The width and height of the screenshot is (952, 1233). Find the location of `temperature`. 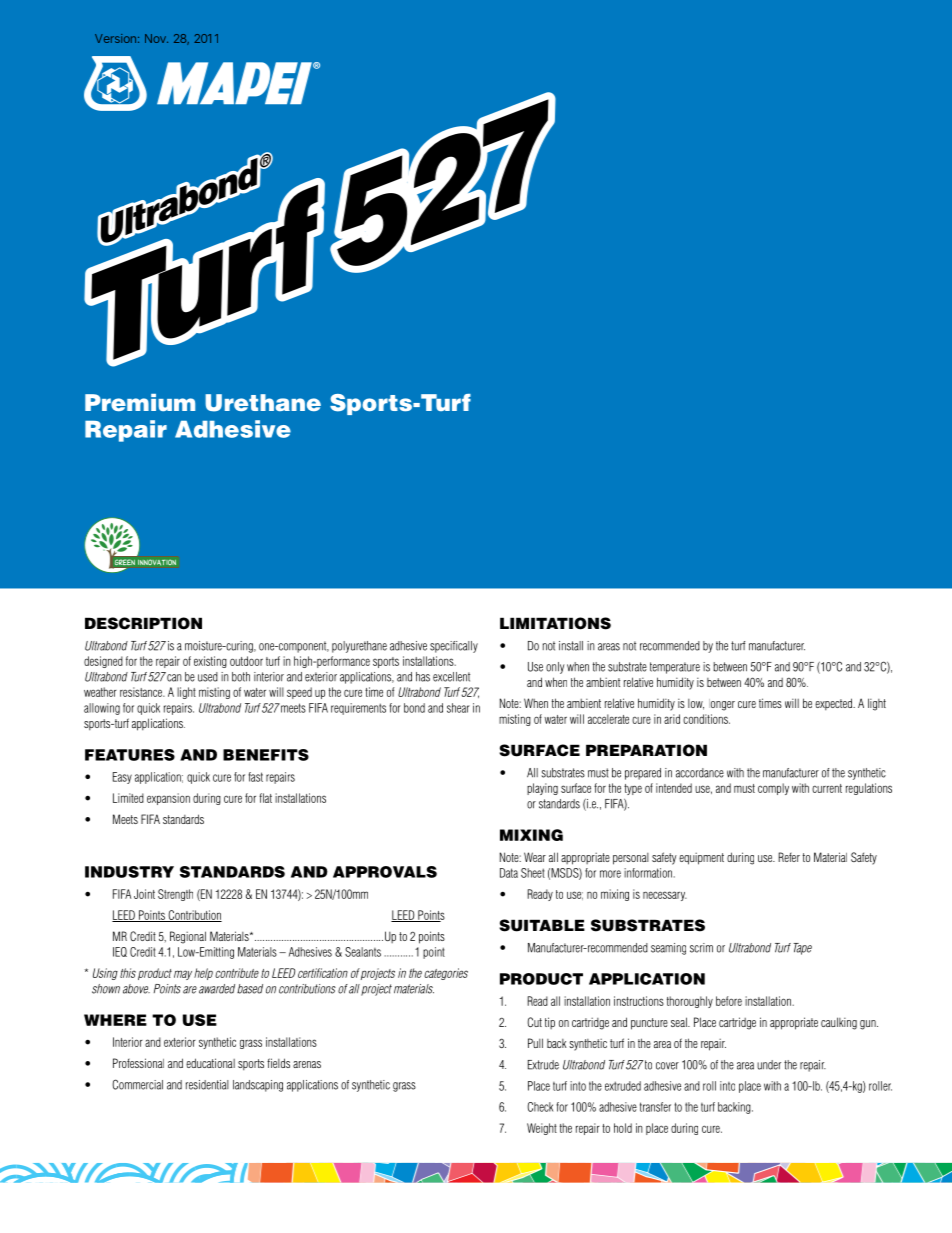

temperature is located at coordinates (675, 668).
